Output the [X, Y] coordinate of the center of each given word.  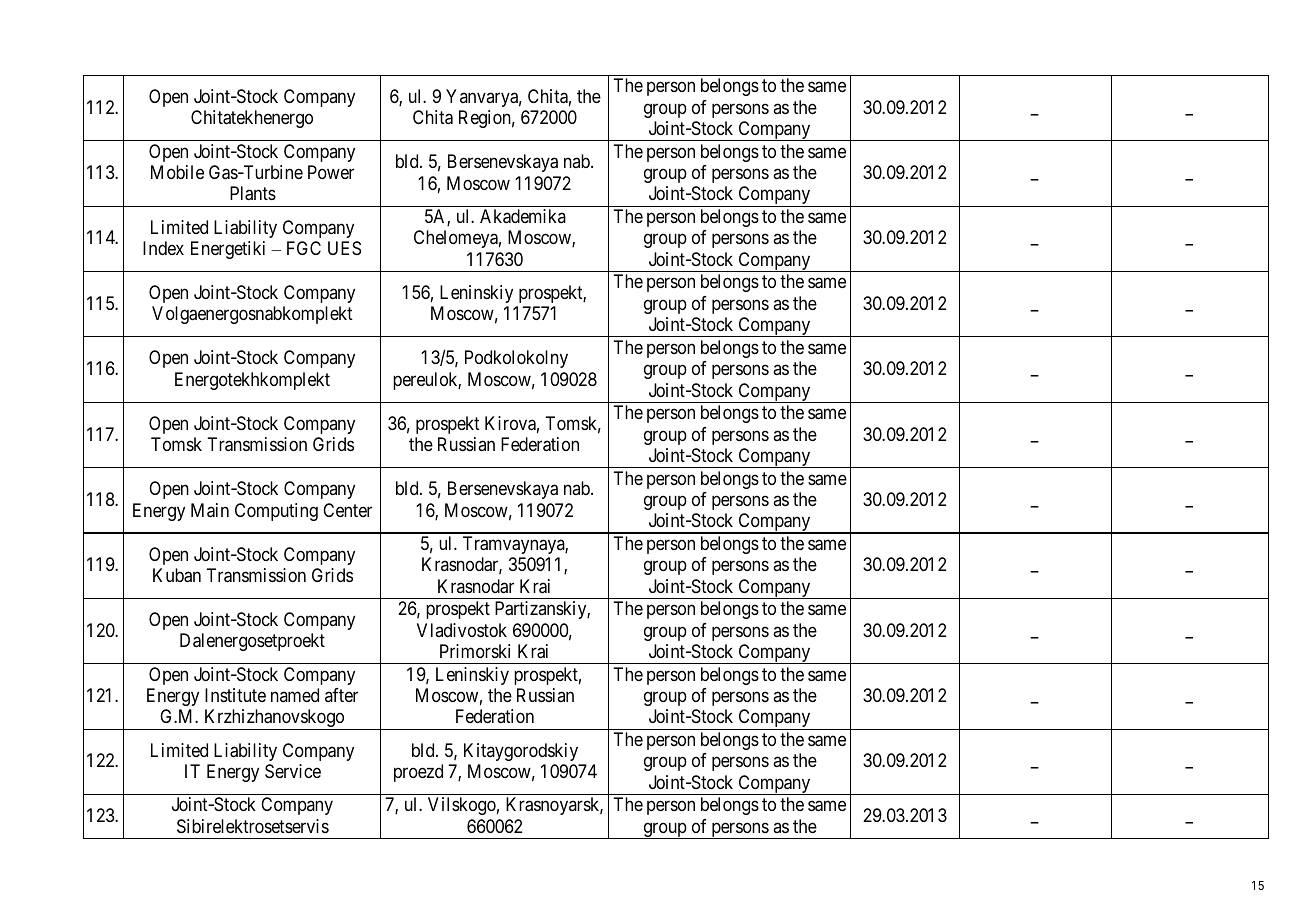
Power [331, 172]
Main [210, 510]
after [341, 695]
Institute [235, 695]
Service [293, 771]
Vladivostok [462, 630]
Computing [276, 512]
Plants [253, 193]
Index [163, 248]
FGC [304, 248]
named [295, 695]
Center [347, 510]
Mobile [177, 172]
